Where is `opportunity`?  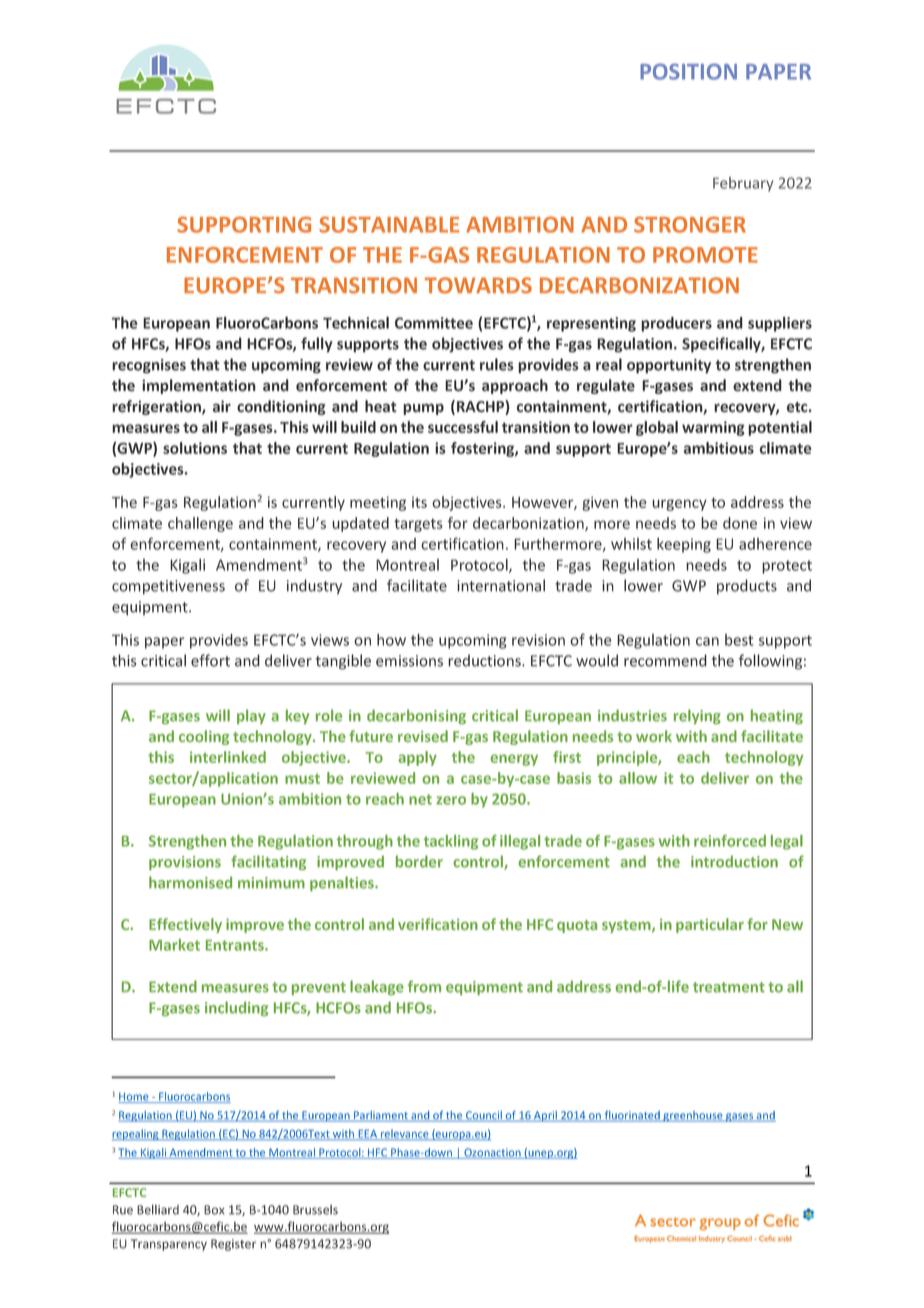 opportunity is located at coordinates (669, 366).
